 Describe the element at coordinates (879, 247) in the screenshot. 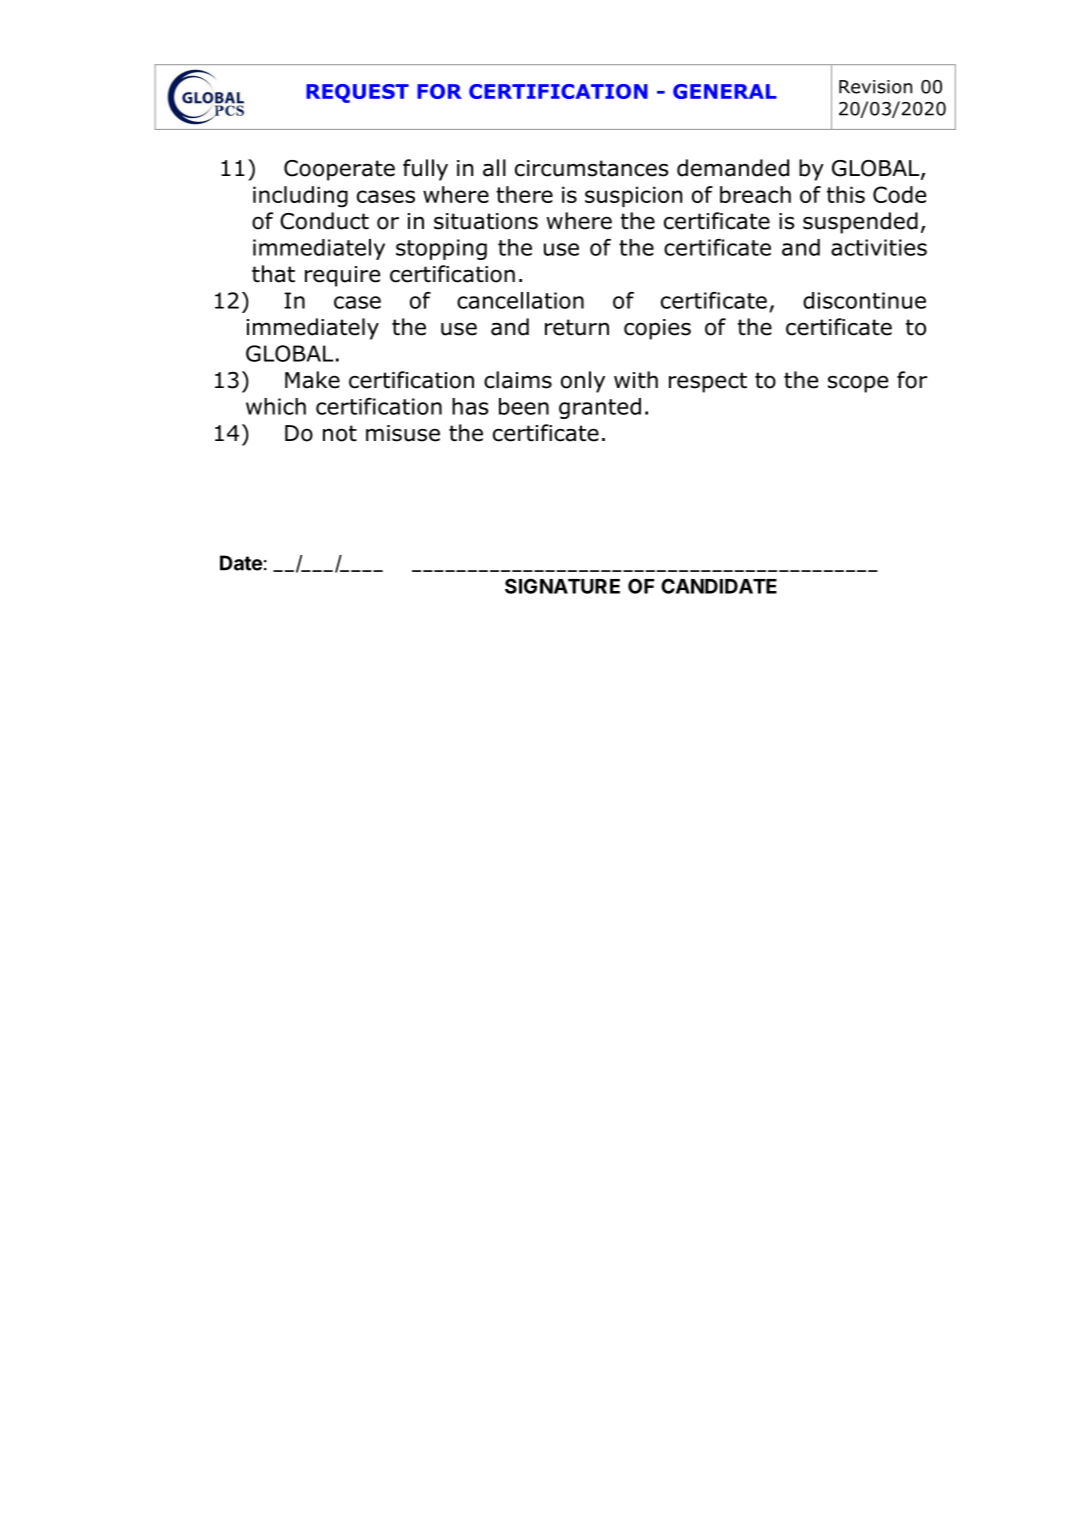

I see `activities` at that location.
